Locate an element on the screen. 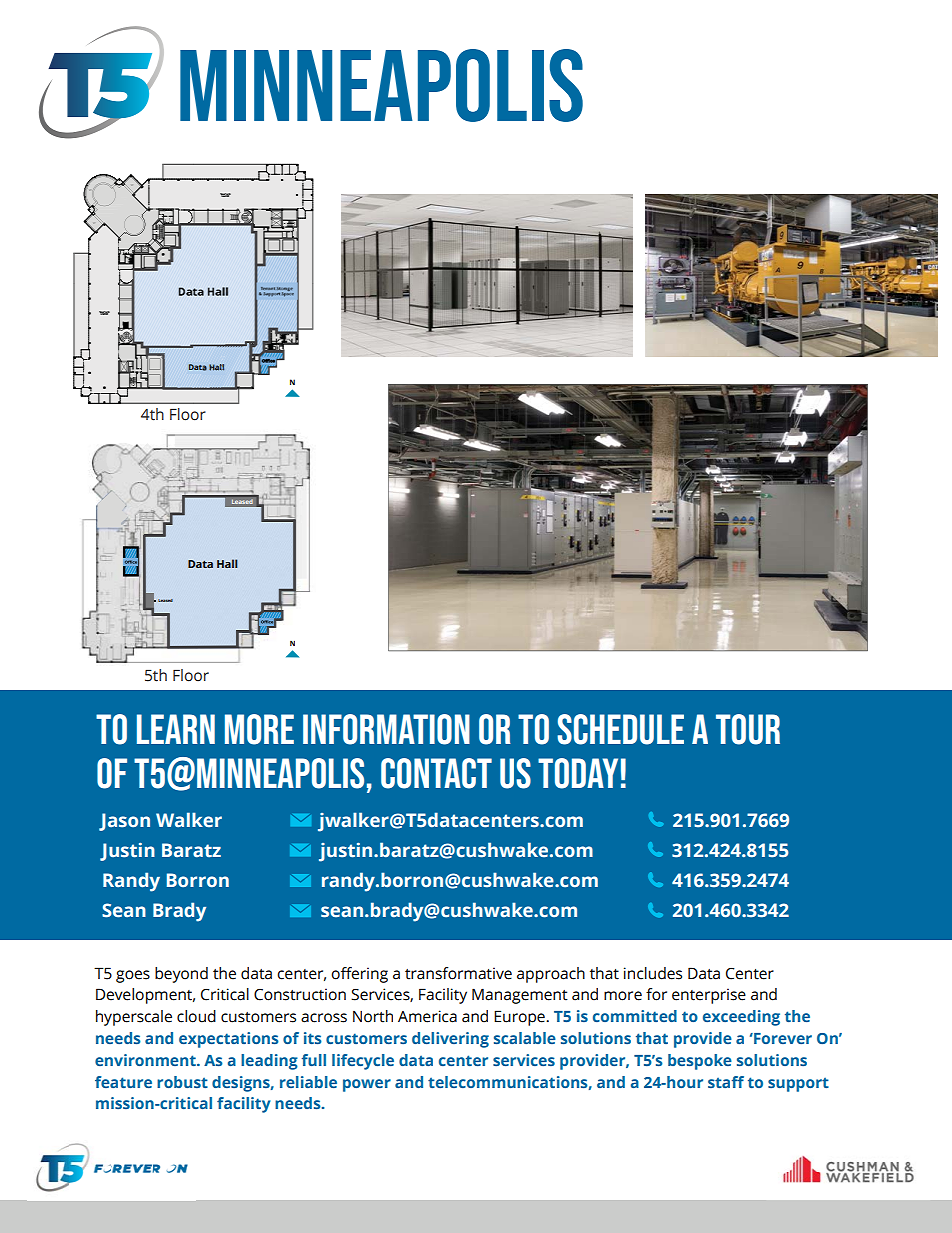 The width and height of the screenshot is (952, 1233). transformative is located at coordinates (458, 973).
